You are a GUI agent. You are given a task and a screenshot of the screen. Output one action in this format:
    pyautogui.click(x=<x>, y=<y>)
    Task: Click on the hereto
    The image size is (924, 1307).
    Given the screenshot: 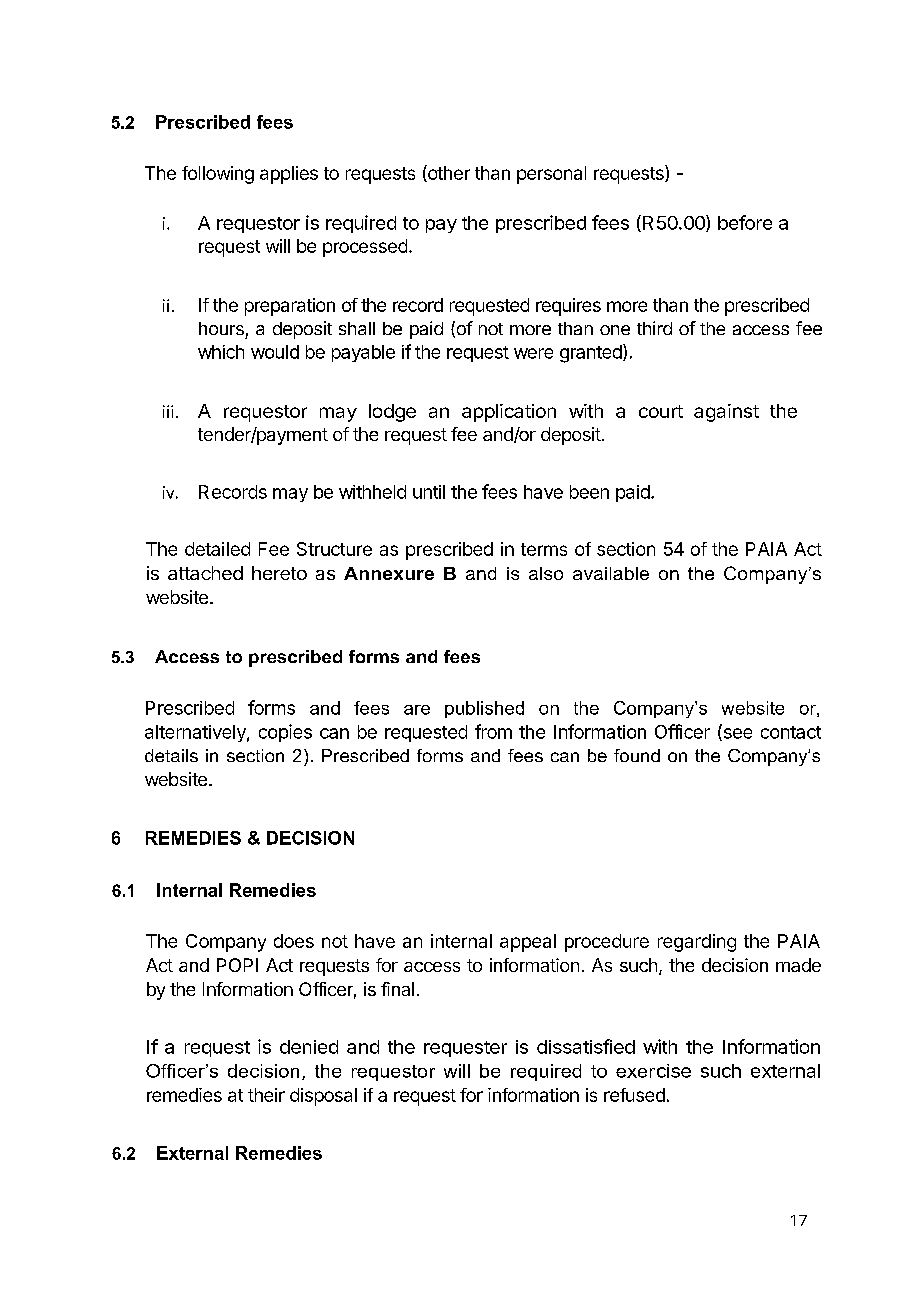 What is the action you would take?
    pyautogui.click(x=279, y=573)
